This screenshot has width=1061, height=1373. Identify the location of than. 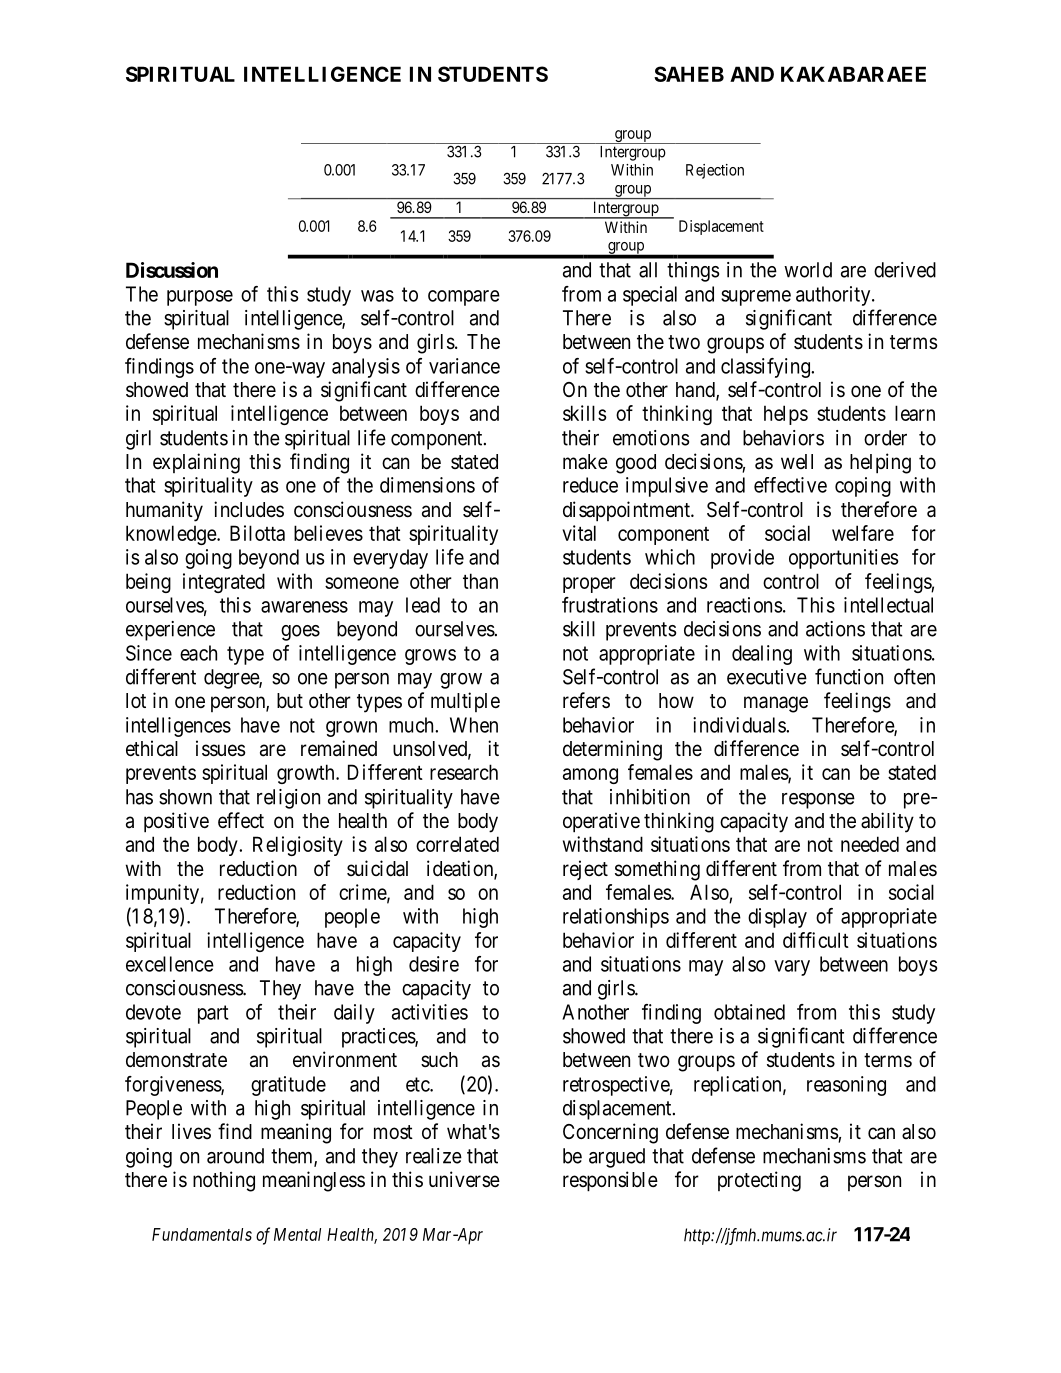
(480, 581).
